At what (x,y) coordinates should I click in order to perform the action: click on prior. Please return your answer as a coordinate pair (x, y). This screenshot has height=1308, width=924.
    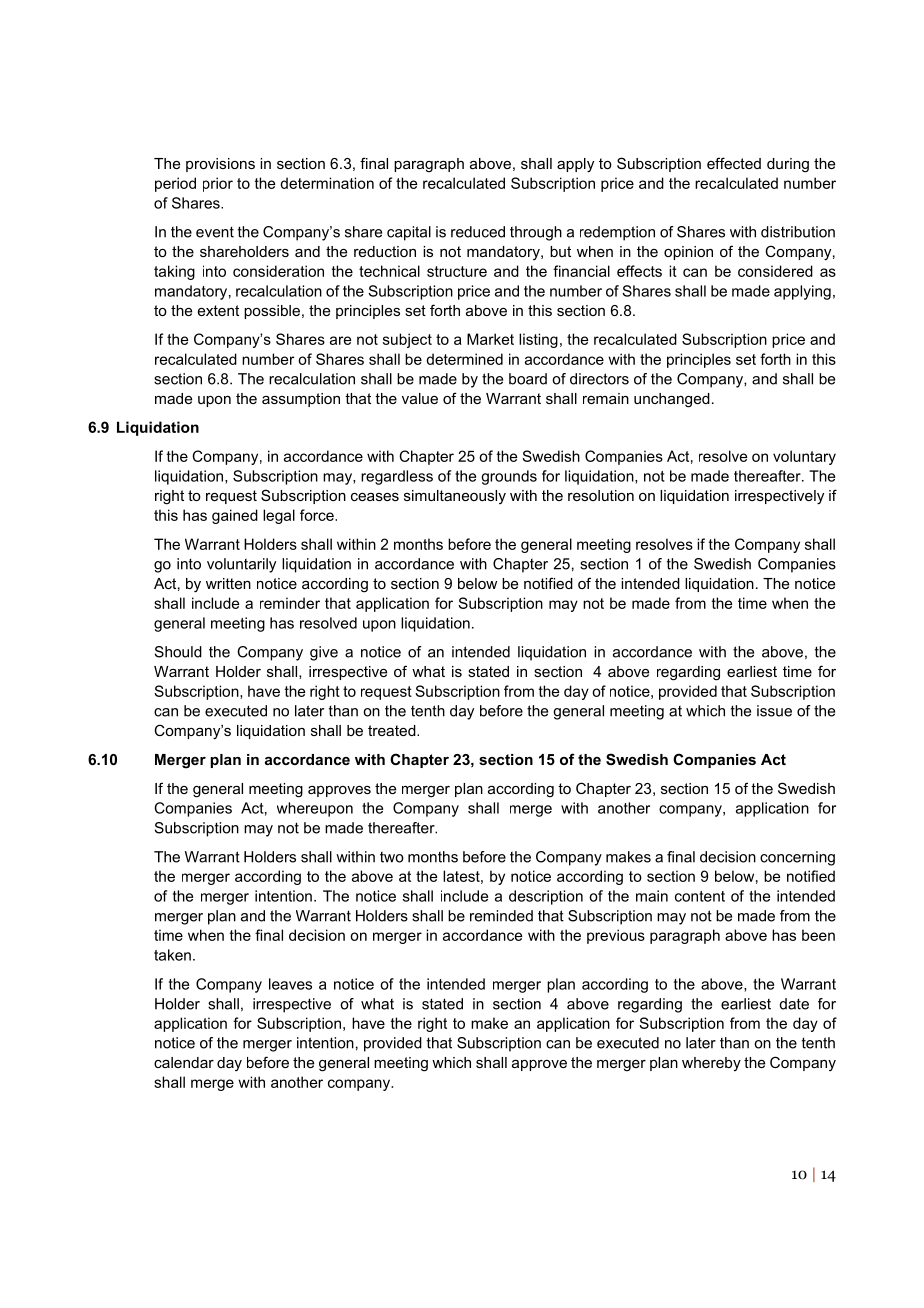
    Looking at the image, I should click on (218, 184).
